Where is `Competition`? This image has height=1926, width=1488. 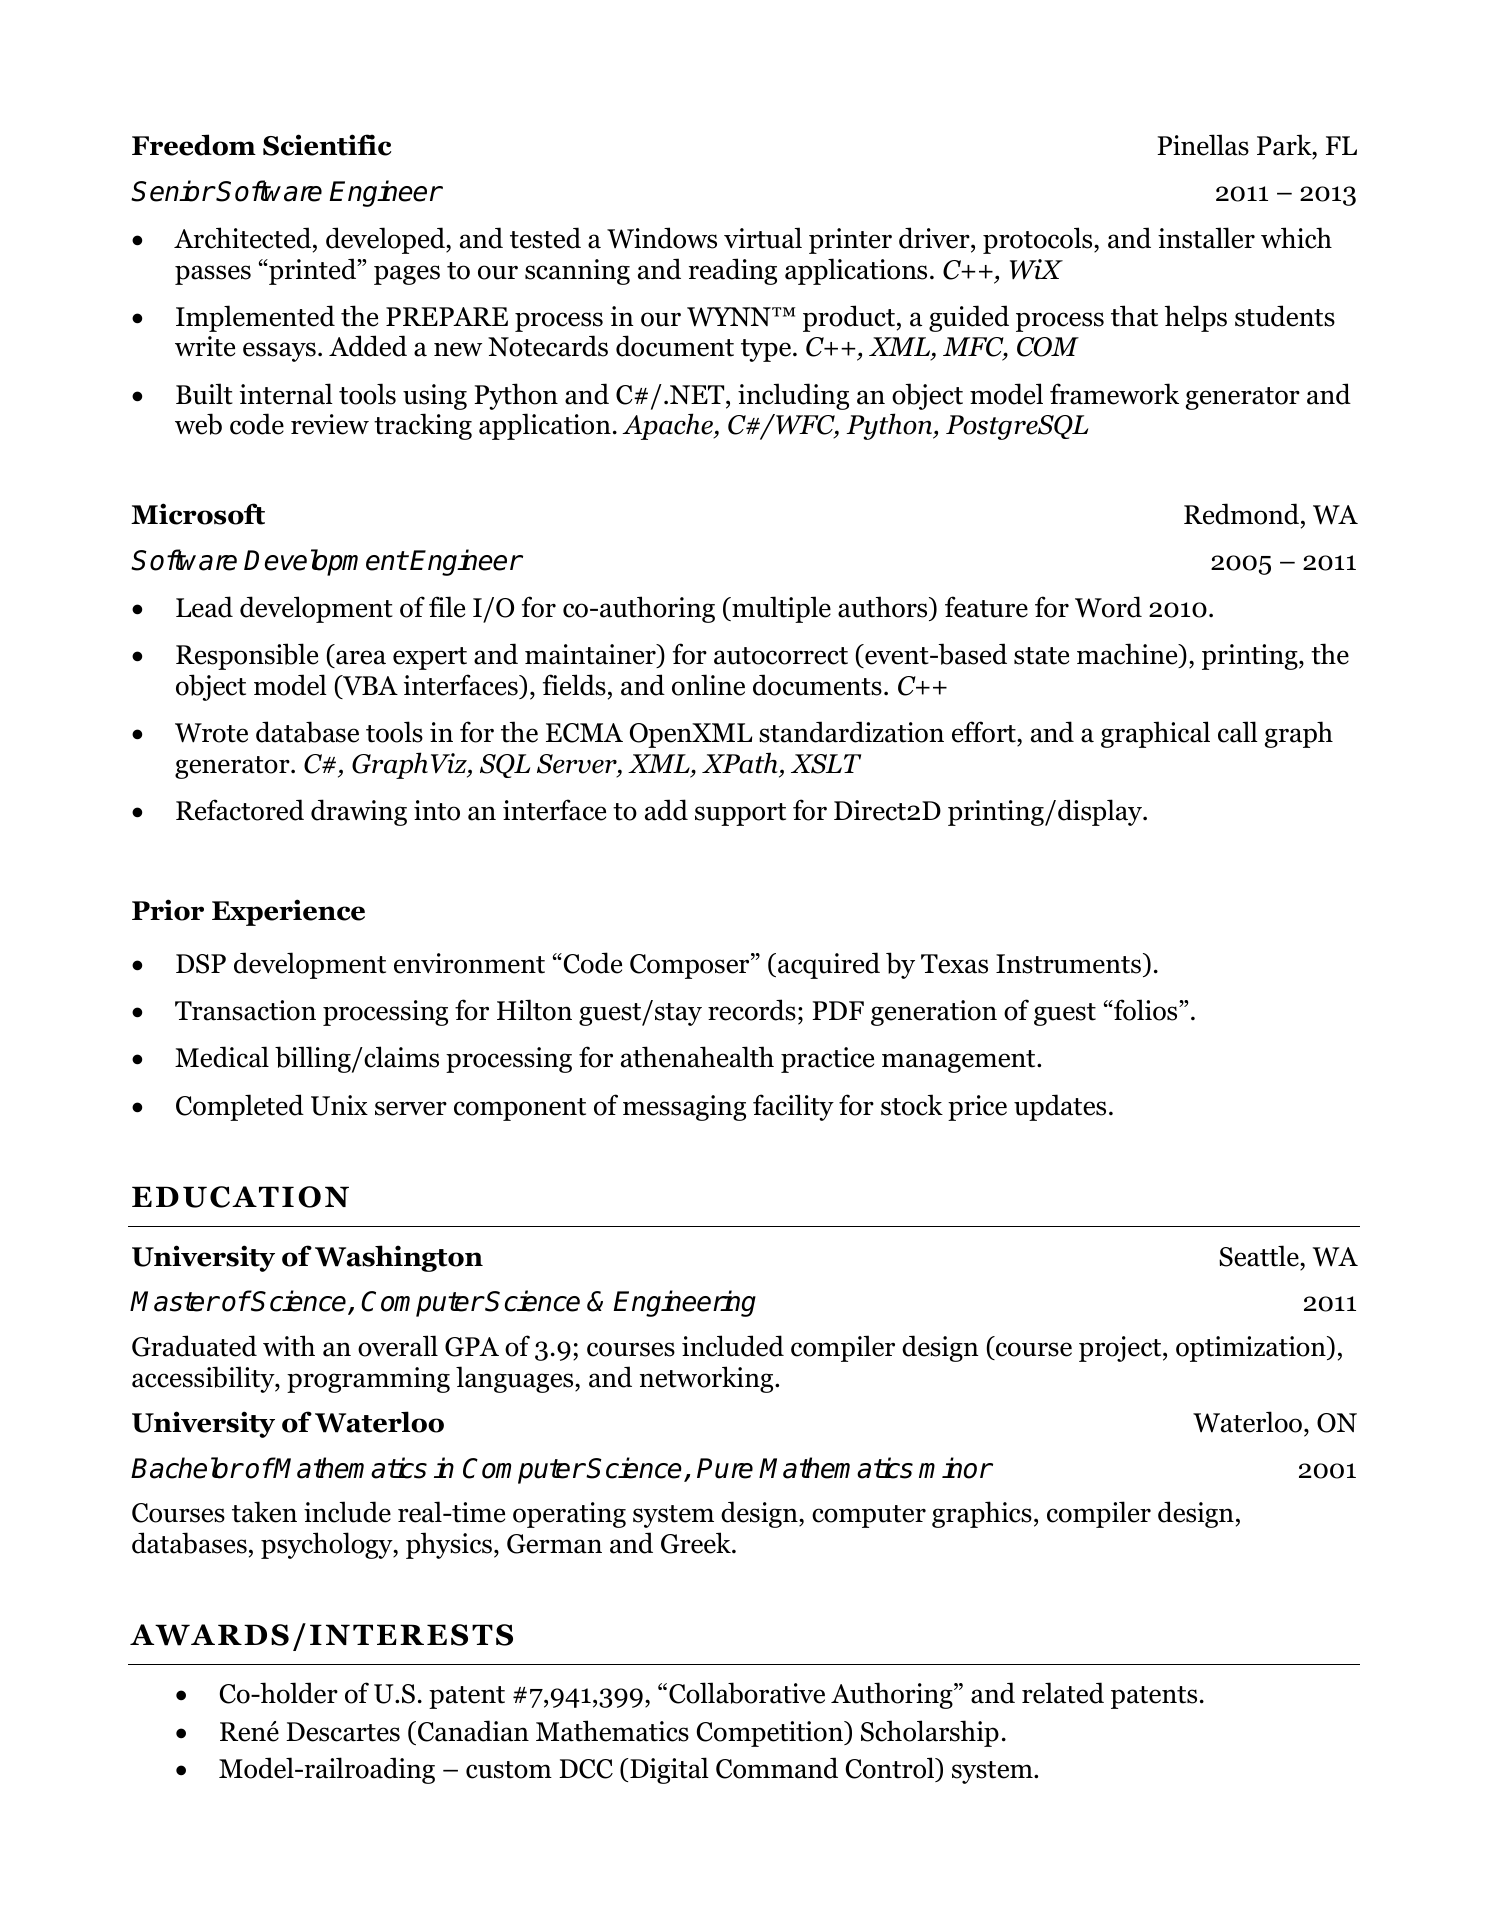
Competition is located at coordinates (771, 1734).
